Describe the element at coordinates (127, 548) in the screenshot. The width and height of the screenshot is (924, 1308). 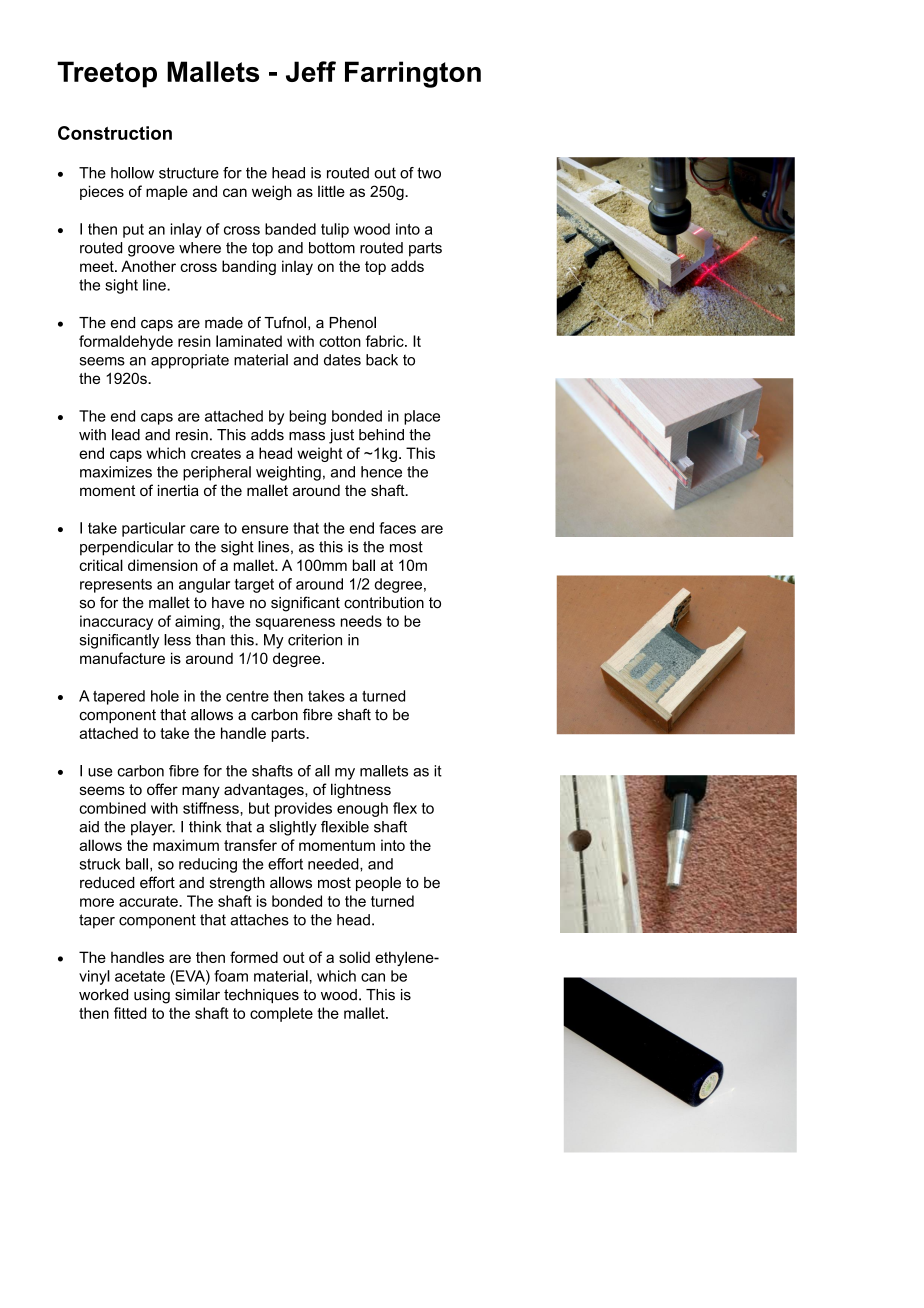
I see `perpendicular` at that location.
